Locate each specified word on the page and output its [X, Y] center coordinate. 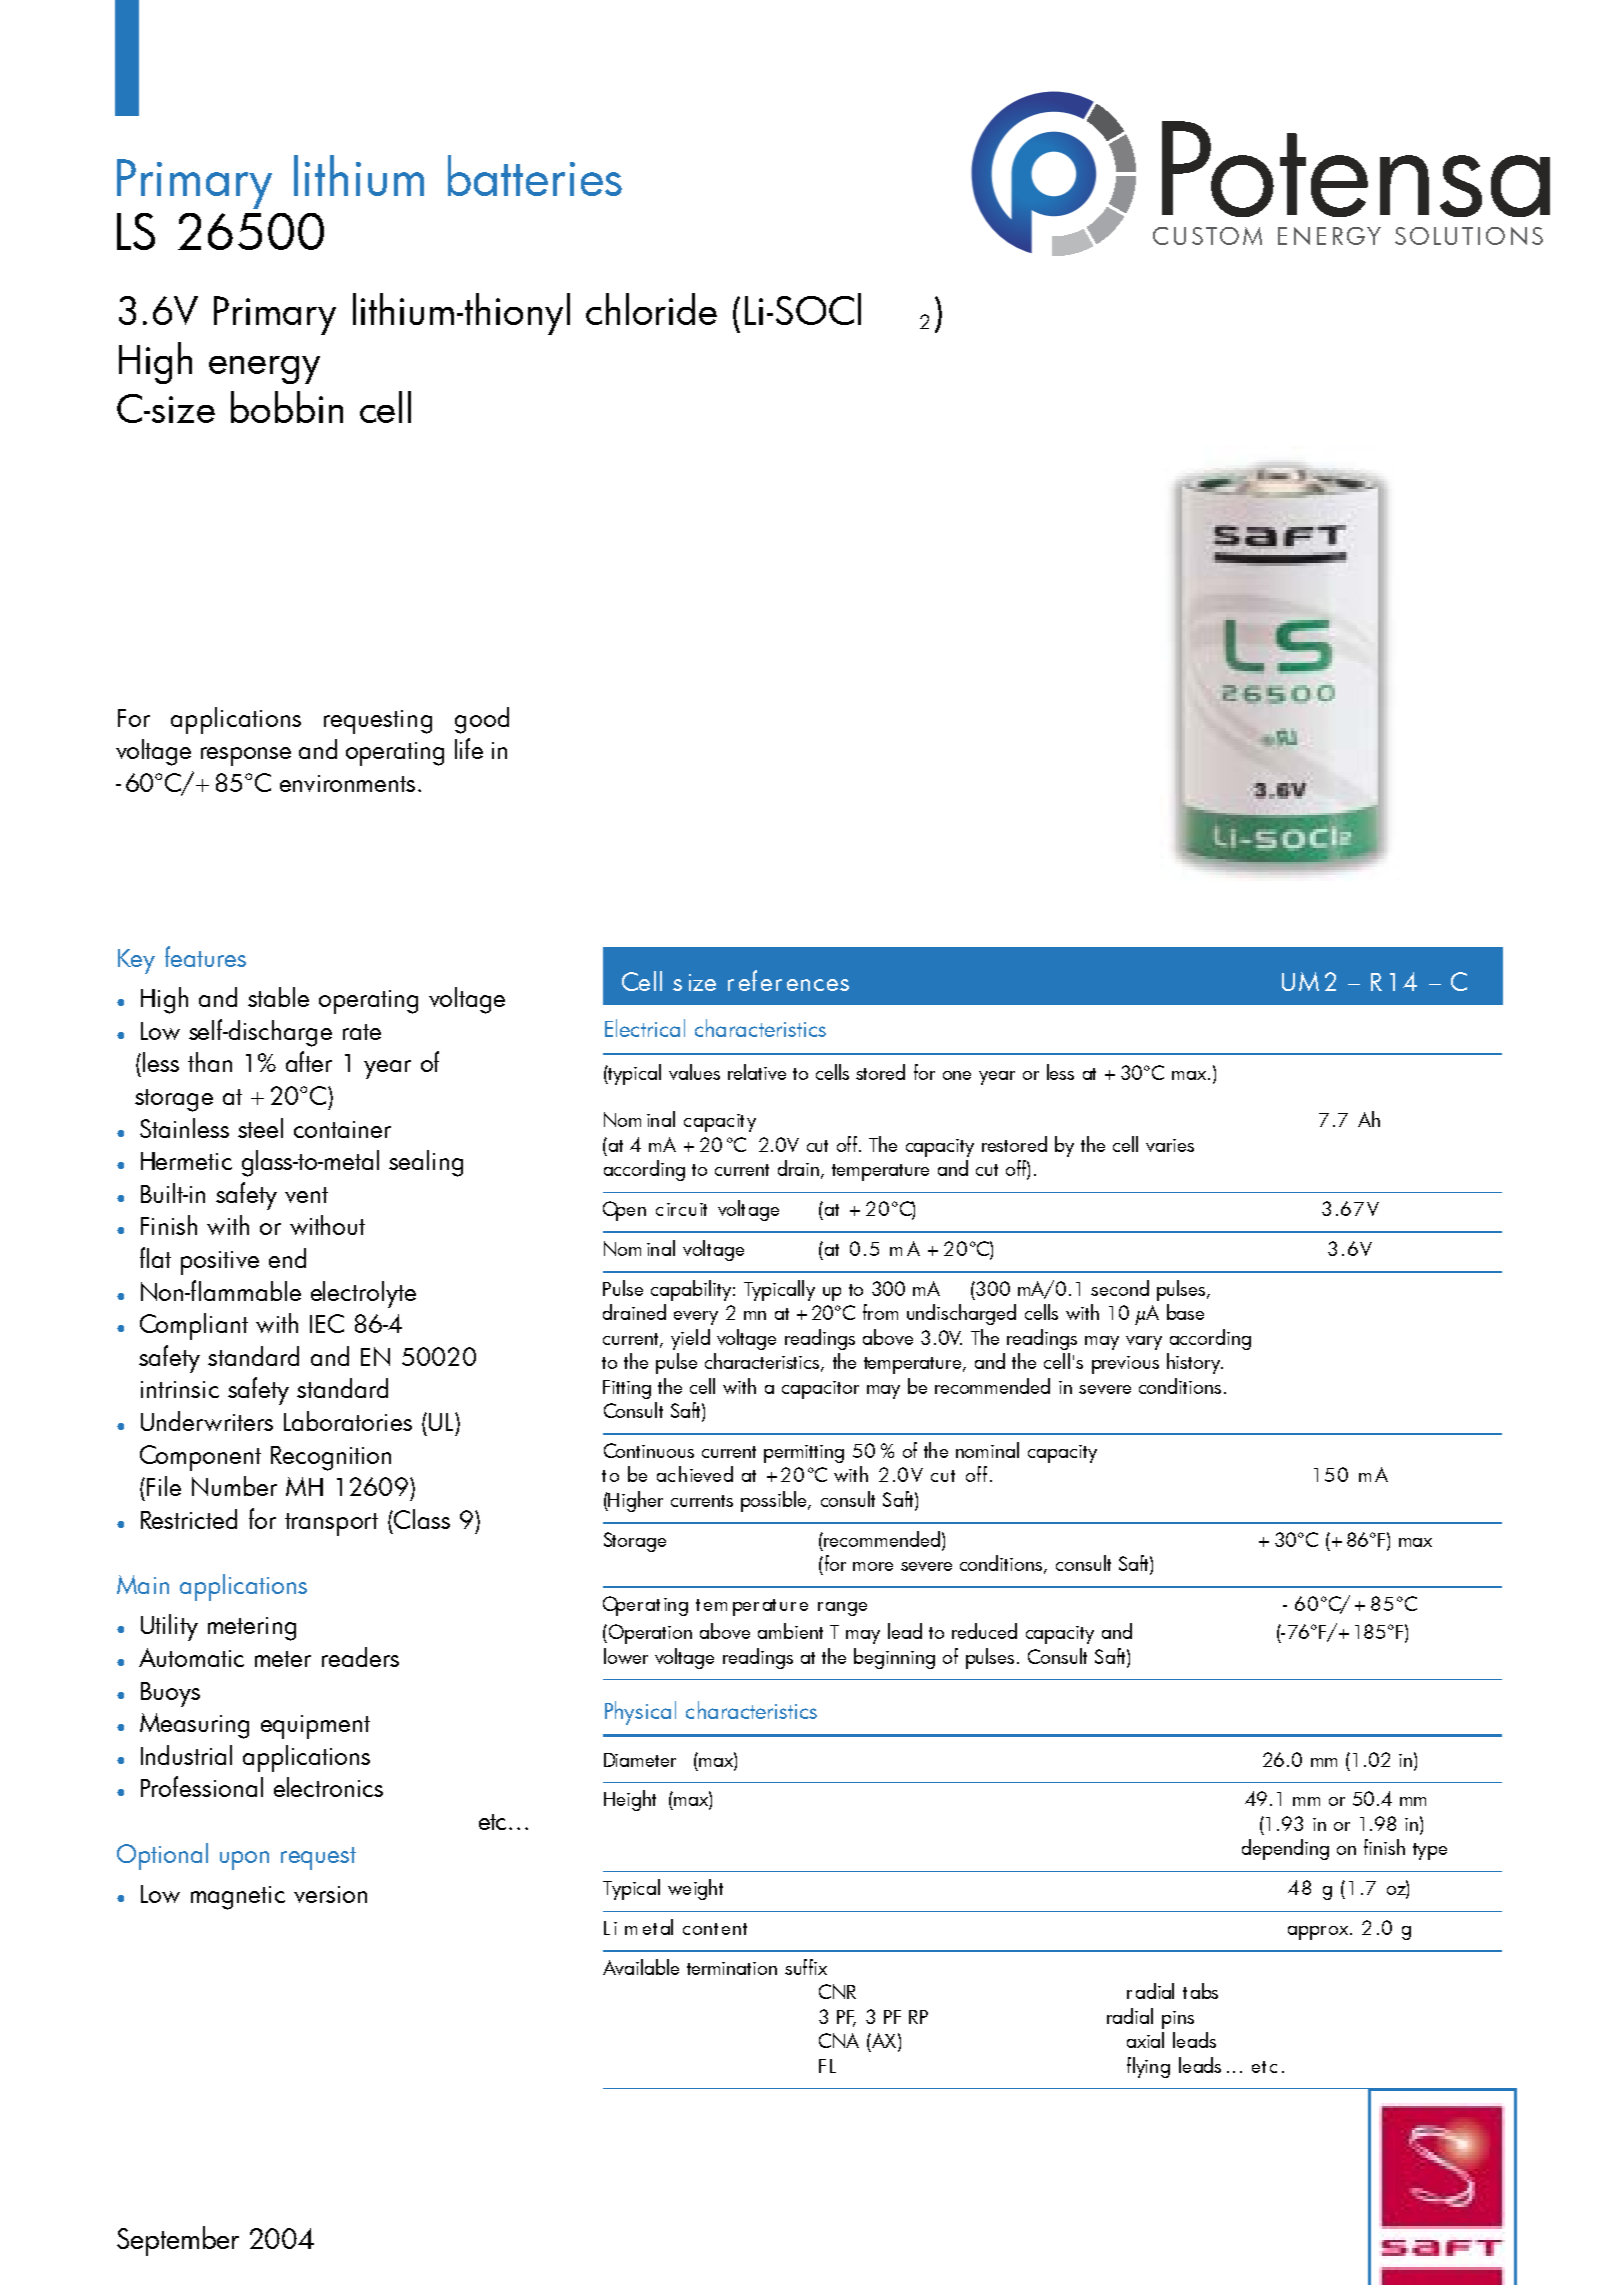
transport [331, 1524]
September [178, 2241]
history [1194, 1363]
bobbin [287, 407]
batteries [535, 175]
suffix [806, 1967]
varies [1170, 1145]
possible [775, 1501]
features [205, 956]
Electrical [645, 1028]
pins [1178, 2020]
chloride [651, 309]
